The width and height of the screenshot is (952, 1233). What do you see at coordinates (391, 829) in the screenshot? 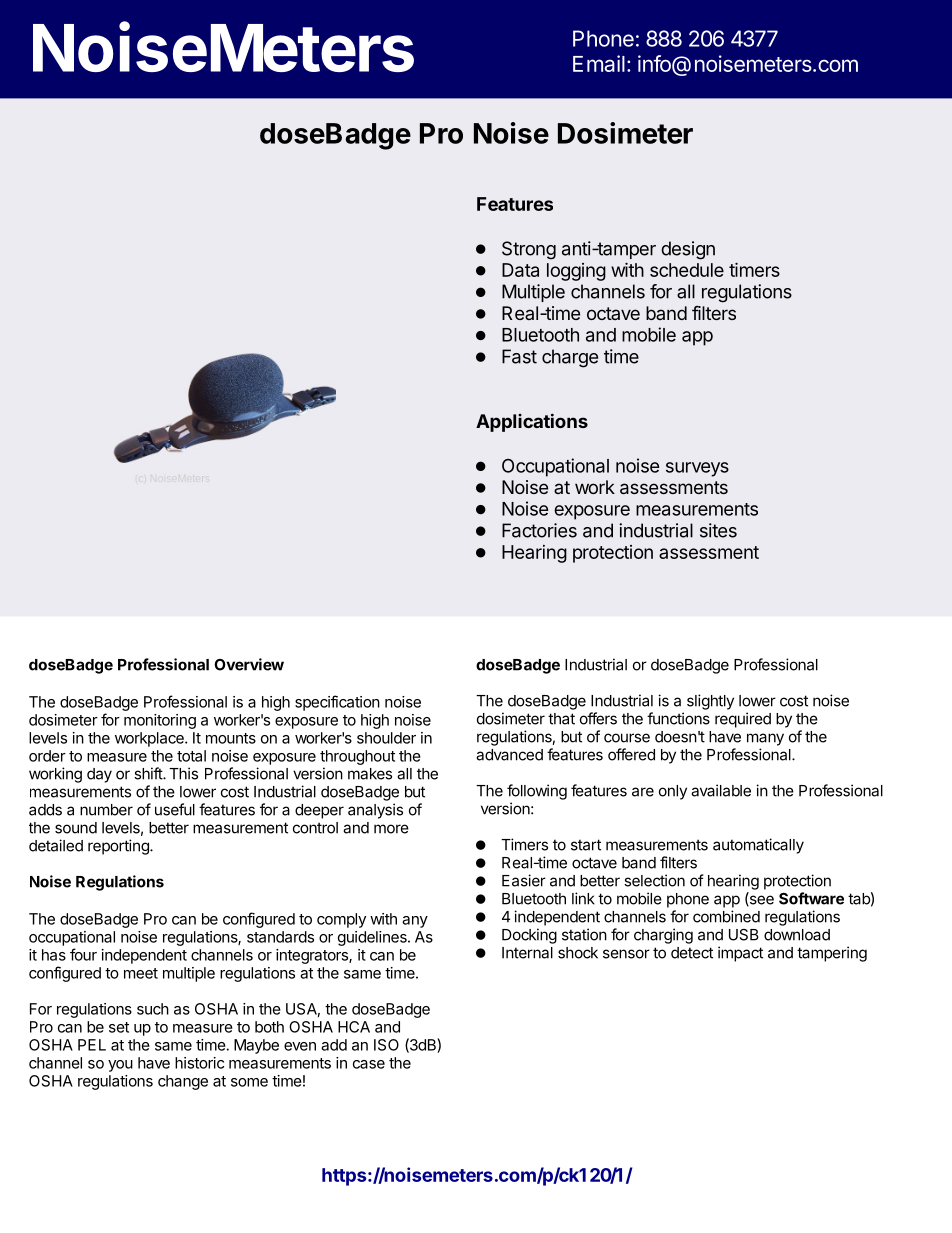
I see `more` at bounding box center [391, 829].
